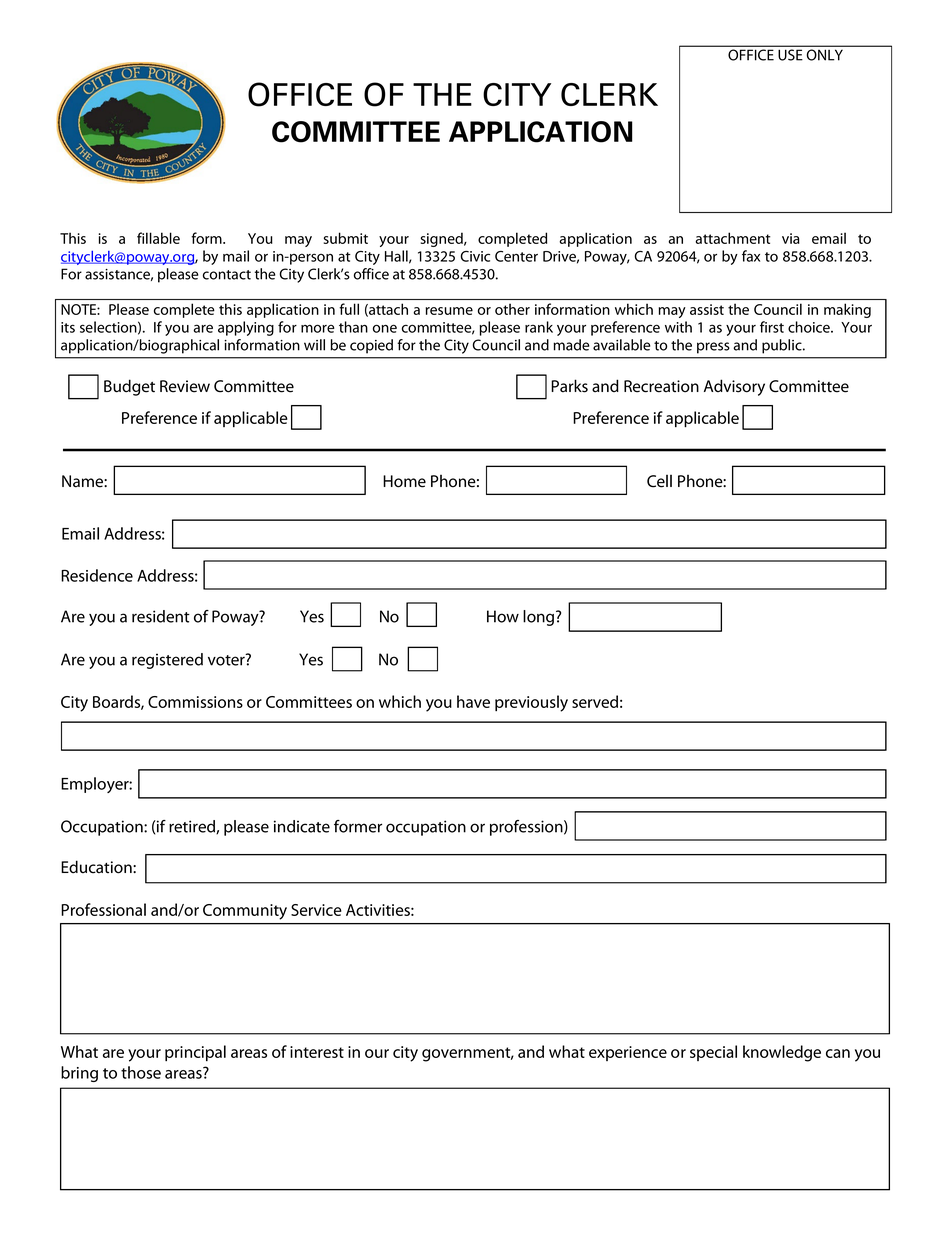 The image size is (952, 1233). Describe the element at coordinates (195, 1053) in the screenshot. I see `principal` at that location.
